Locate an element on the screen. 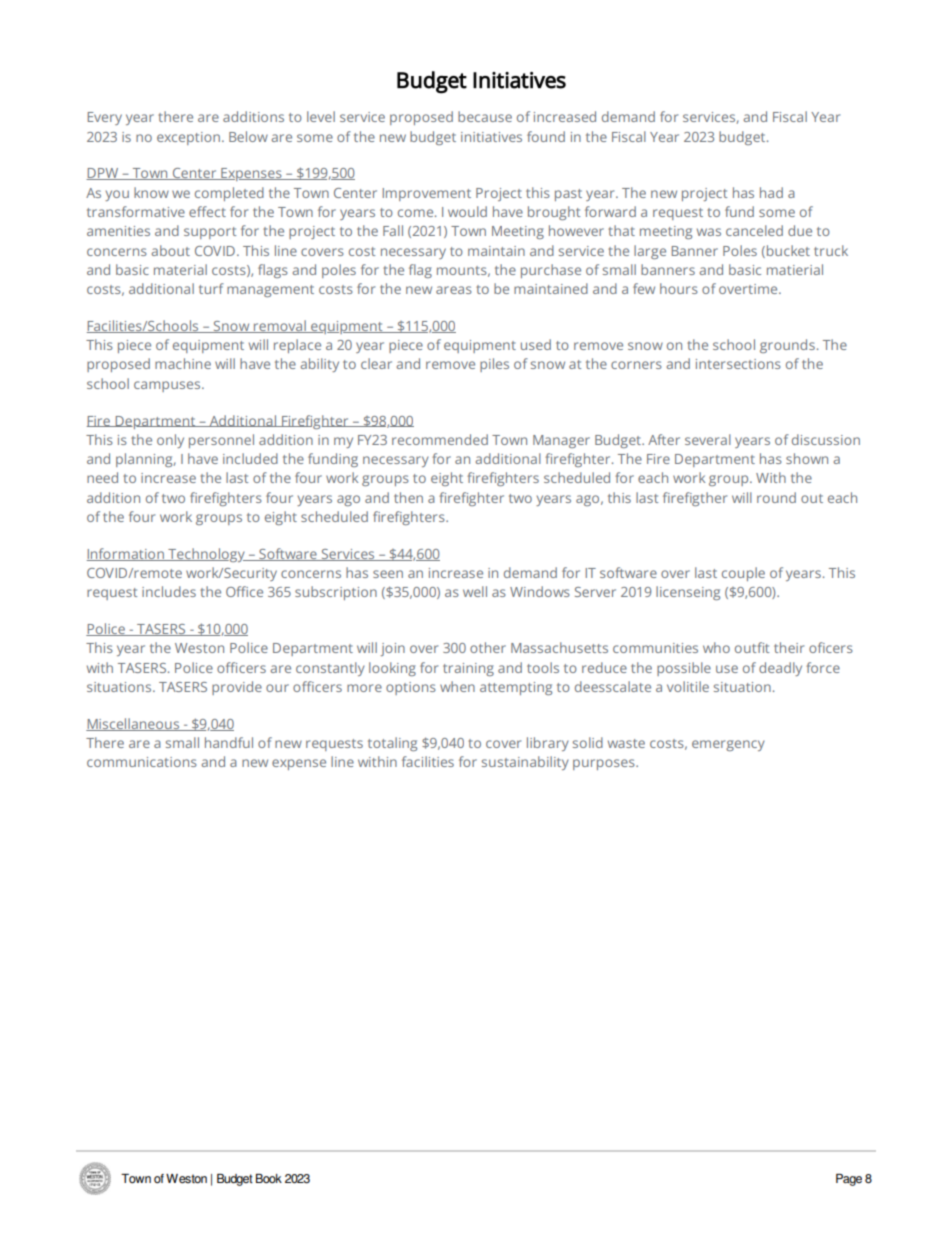  Page is located at coordinates (849, 1180).
